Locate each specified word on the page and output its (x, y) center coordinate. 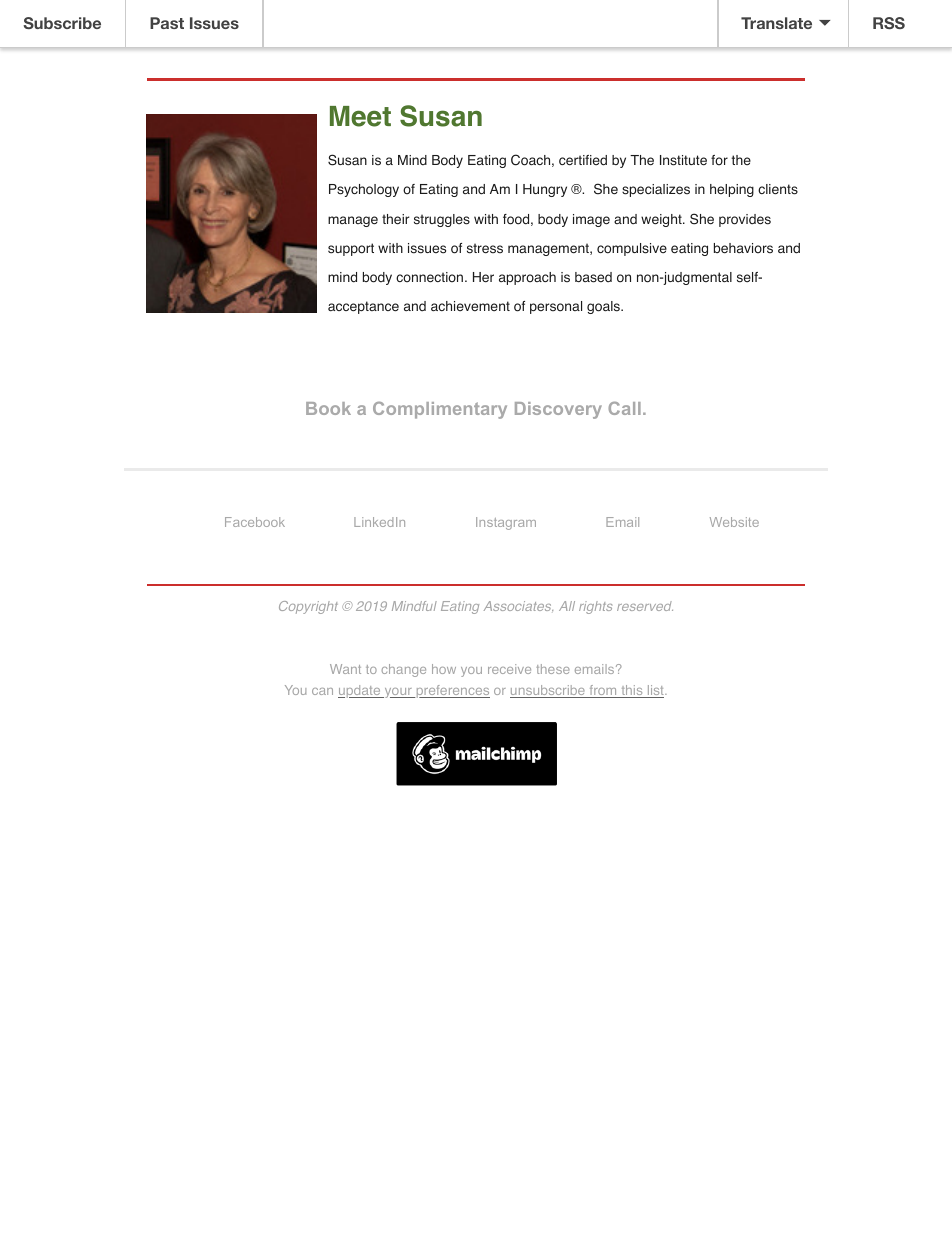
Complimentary (440, 410)
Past (167, 23)
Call (624, 408)
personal (556, 307)
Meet (360, 116)
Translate (776, 23)
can (322, 691)
